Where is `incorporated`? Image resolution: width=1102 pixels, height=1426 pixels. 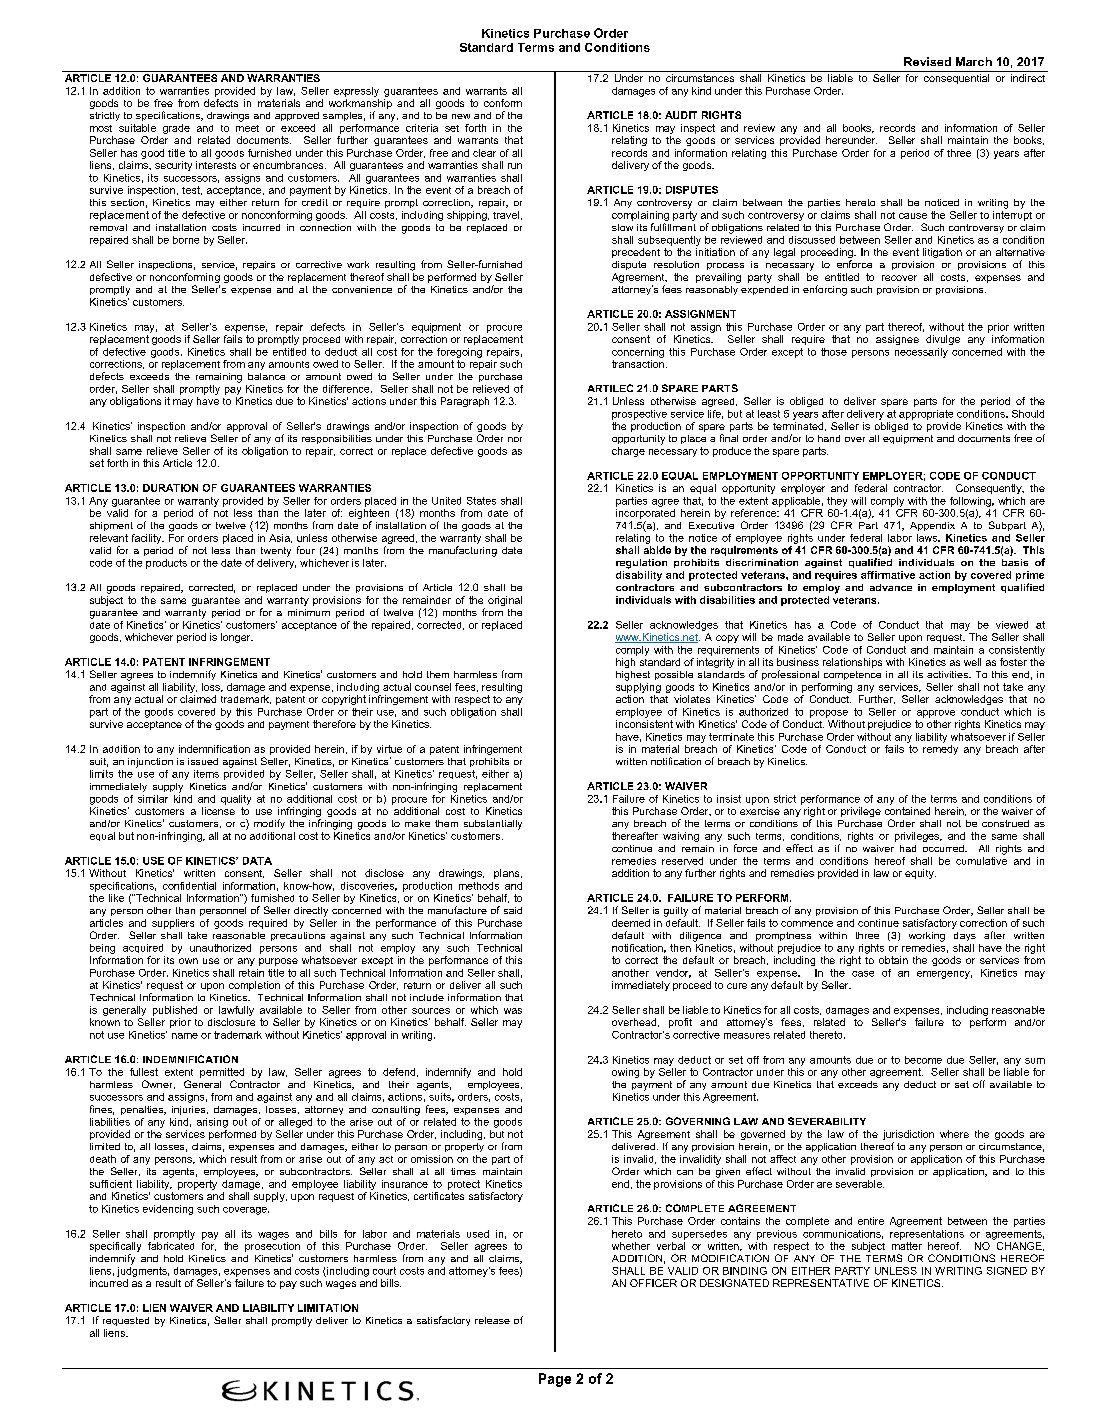
incorporated is located at coordinates (645, 514).
